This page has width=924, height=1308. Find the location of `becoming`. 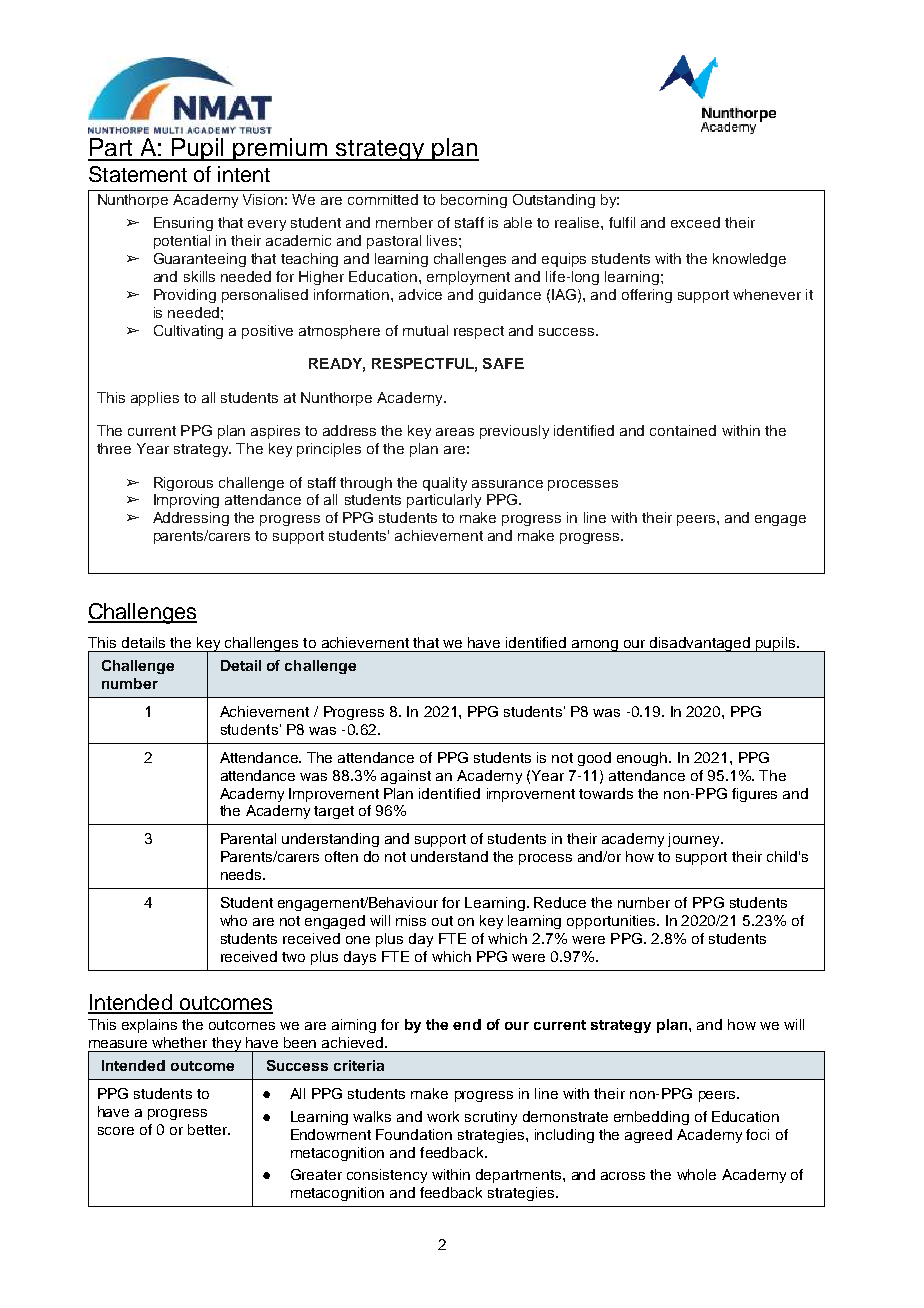

becoming is located at coordinates (474, 201).
